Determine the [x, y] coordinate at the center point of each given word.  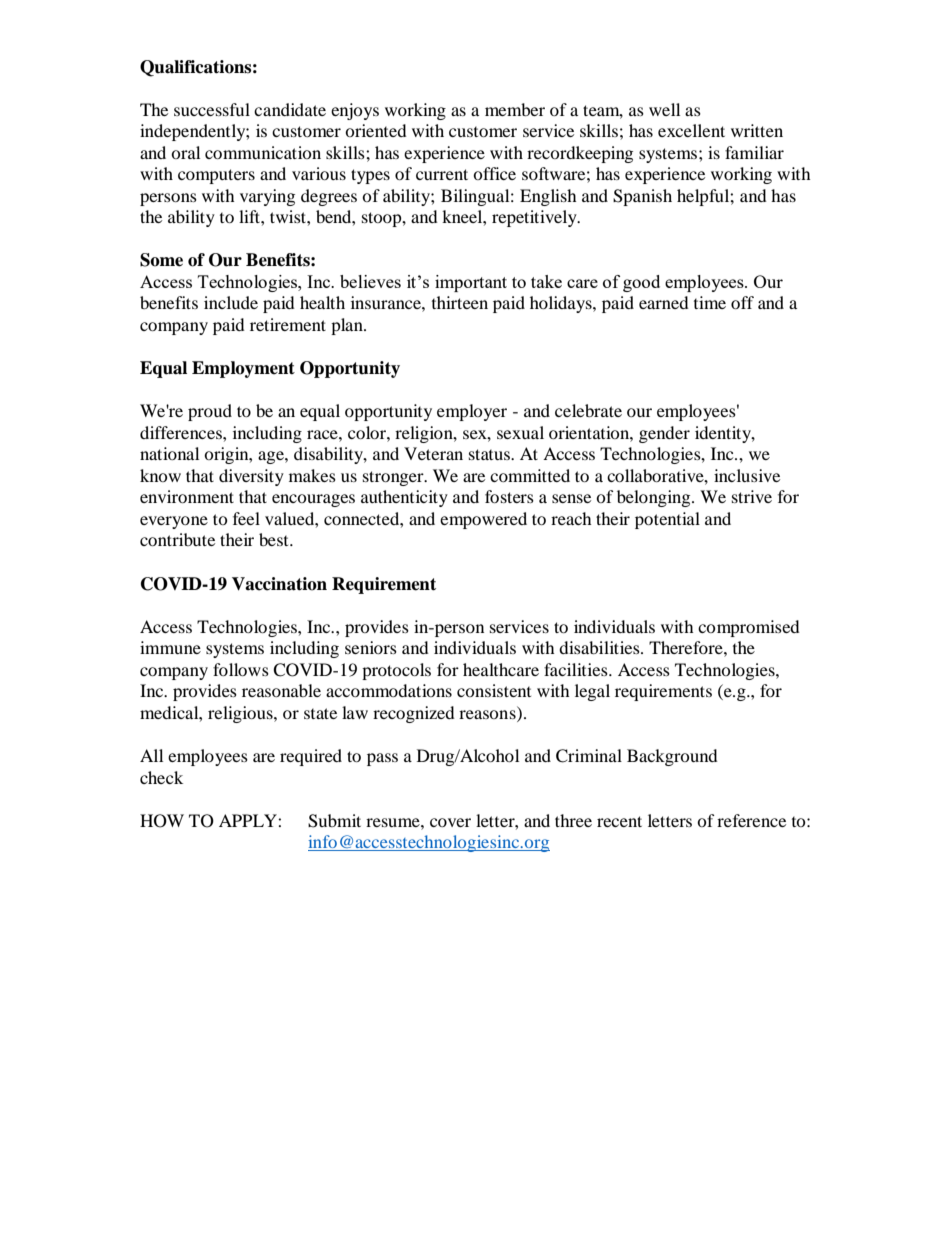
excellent [691, 130]
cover [450, 822]
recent [619, 821]
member [515, 109]
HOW [162, 821]
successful [212, 109]
